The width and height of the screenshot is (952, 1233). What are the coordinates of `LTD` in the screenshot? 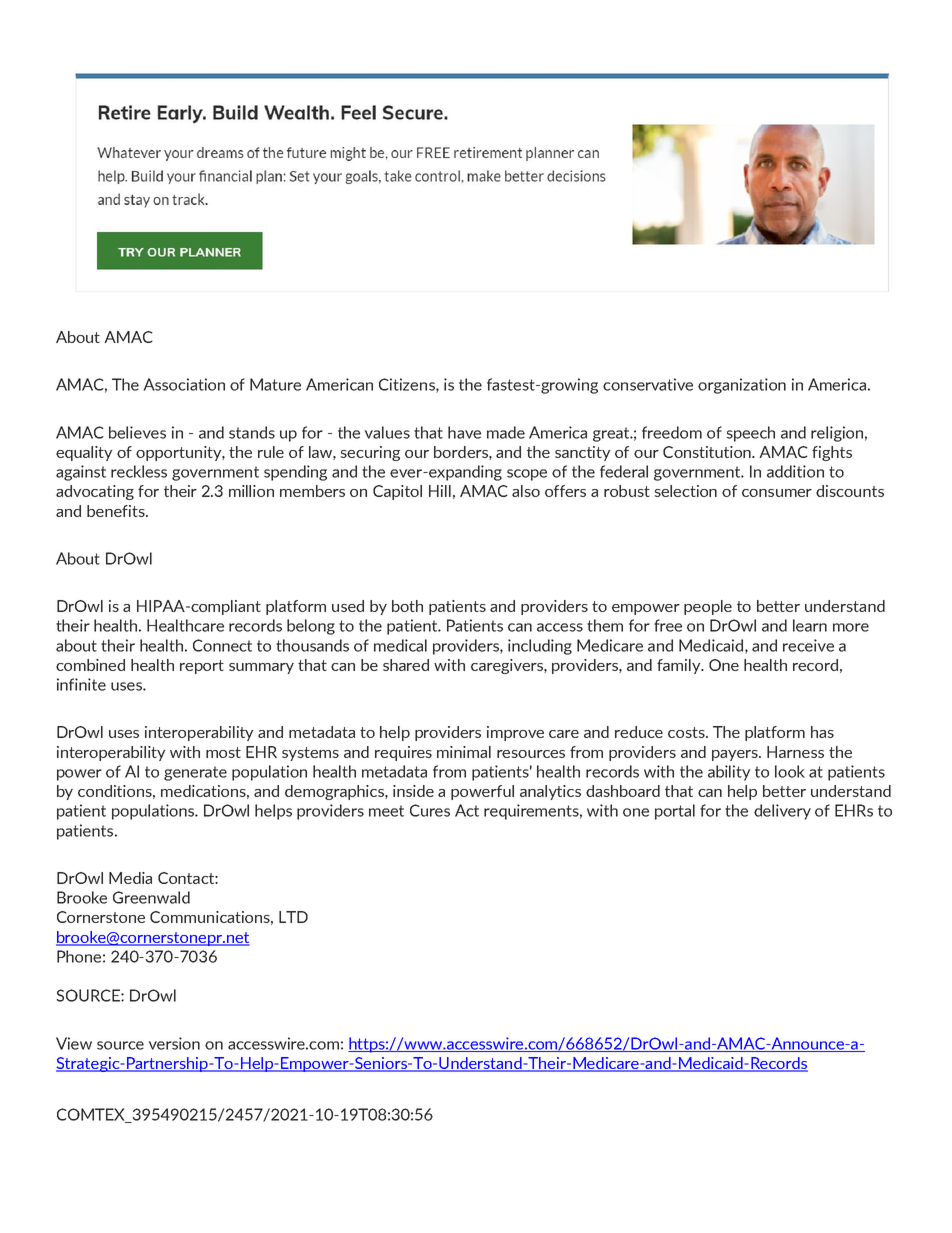 It's located at (293, 917).
